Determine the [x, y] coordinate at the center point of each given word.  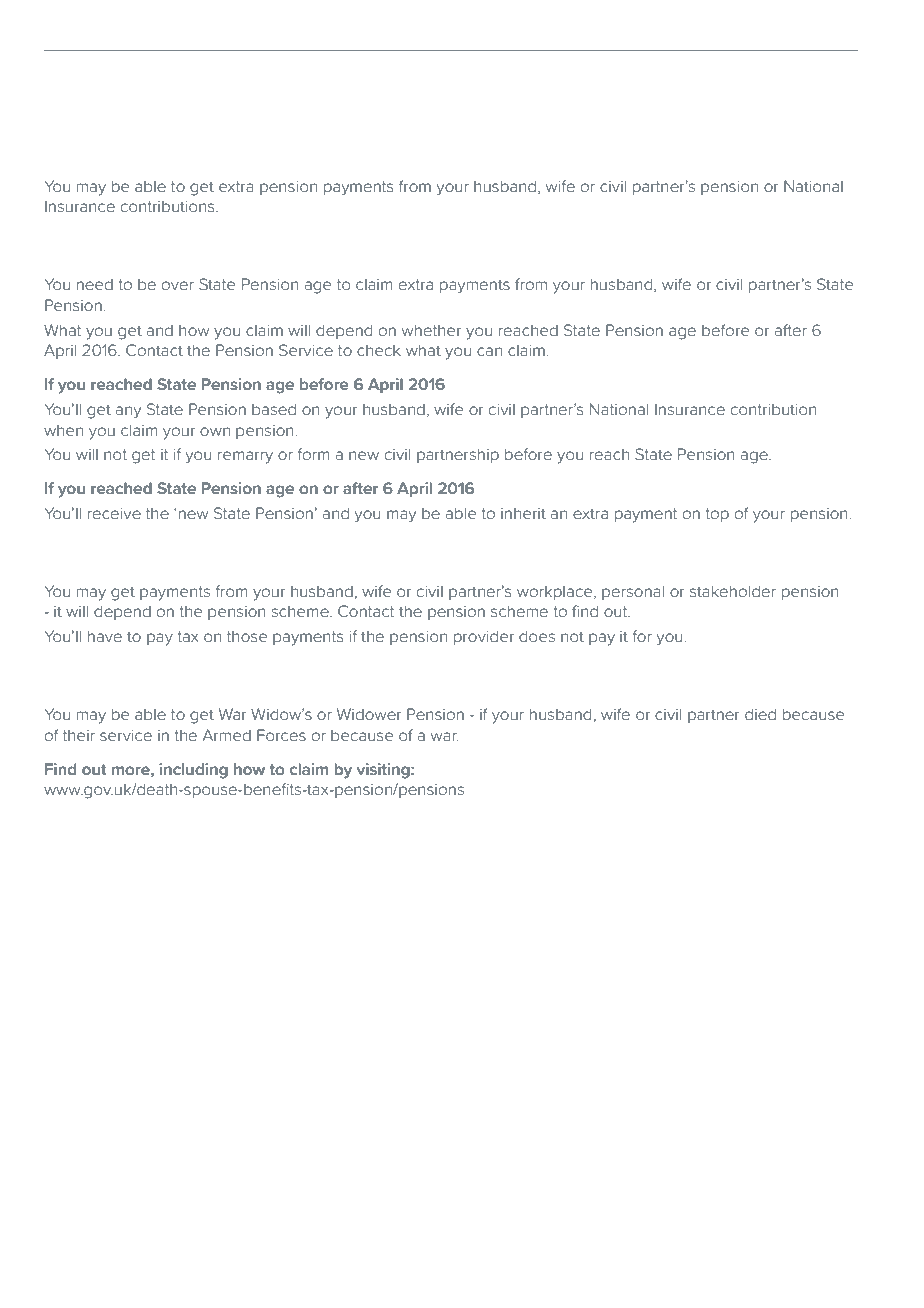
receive [114, 513]
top [717, 515]
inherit [523, 513]
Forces [281, 735]
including [193, 771]
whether [431, 330]
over [178, 285]
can [489, 351]
